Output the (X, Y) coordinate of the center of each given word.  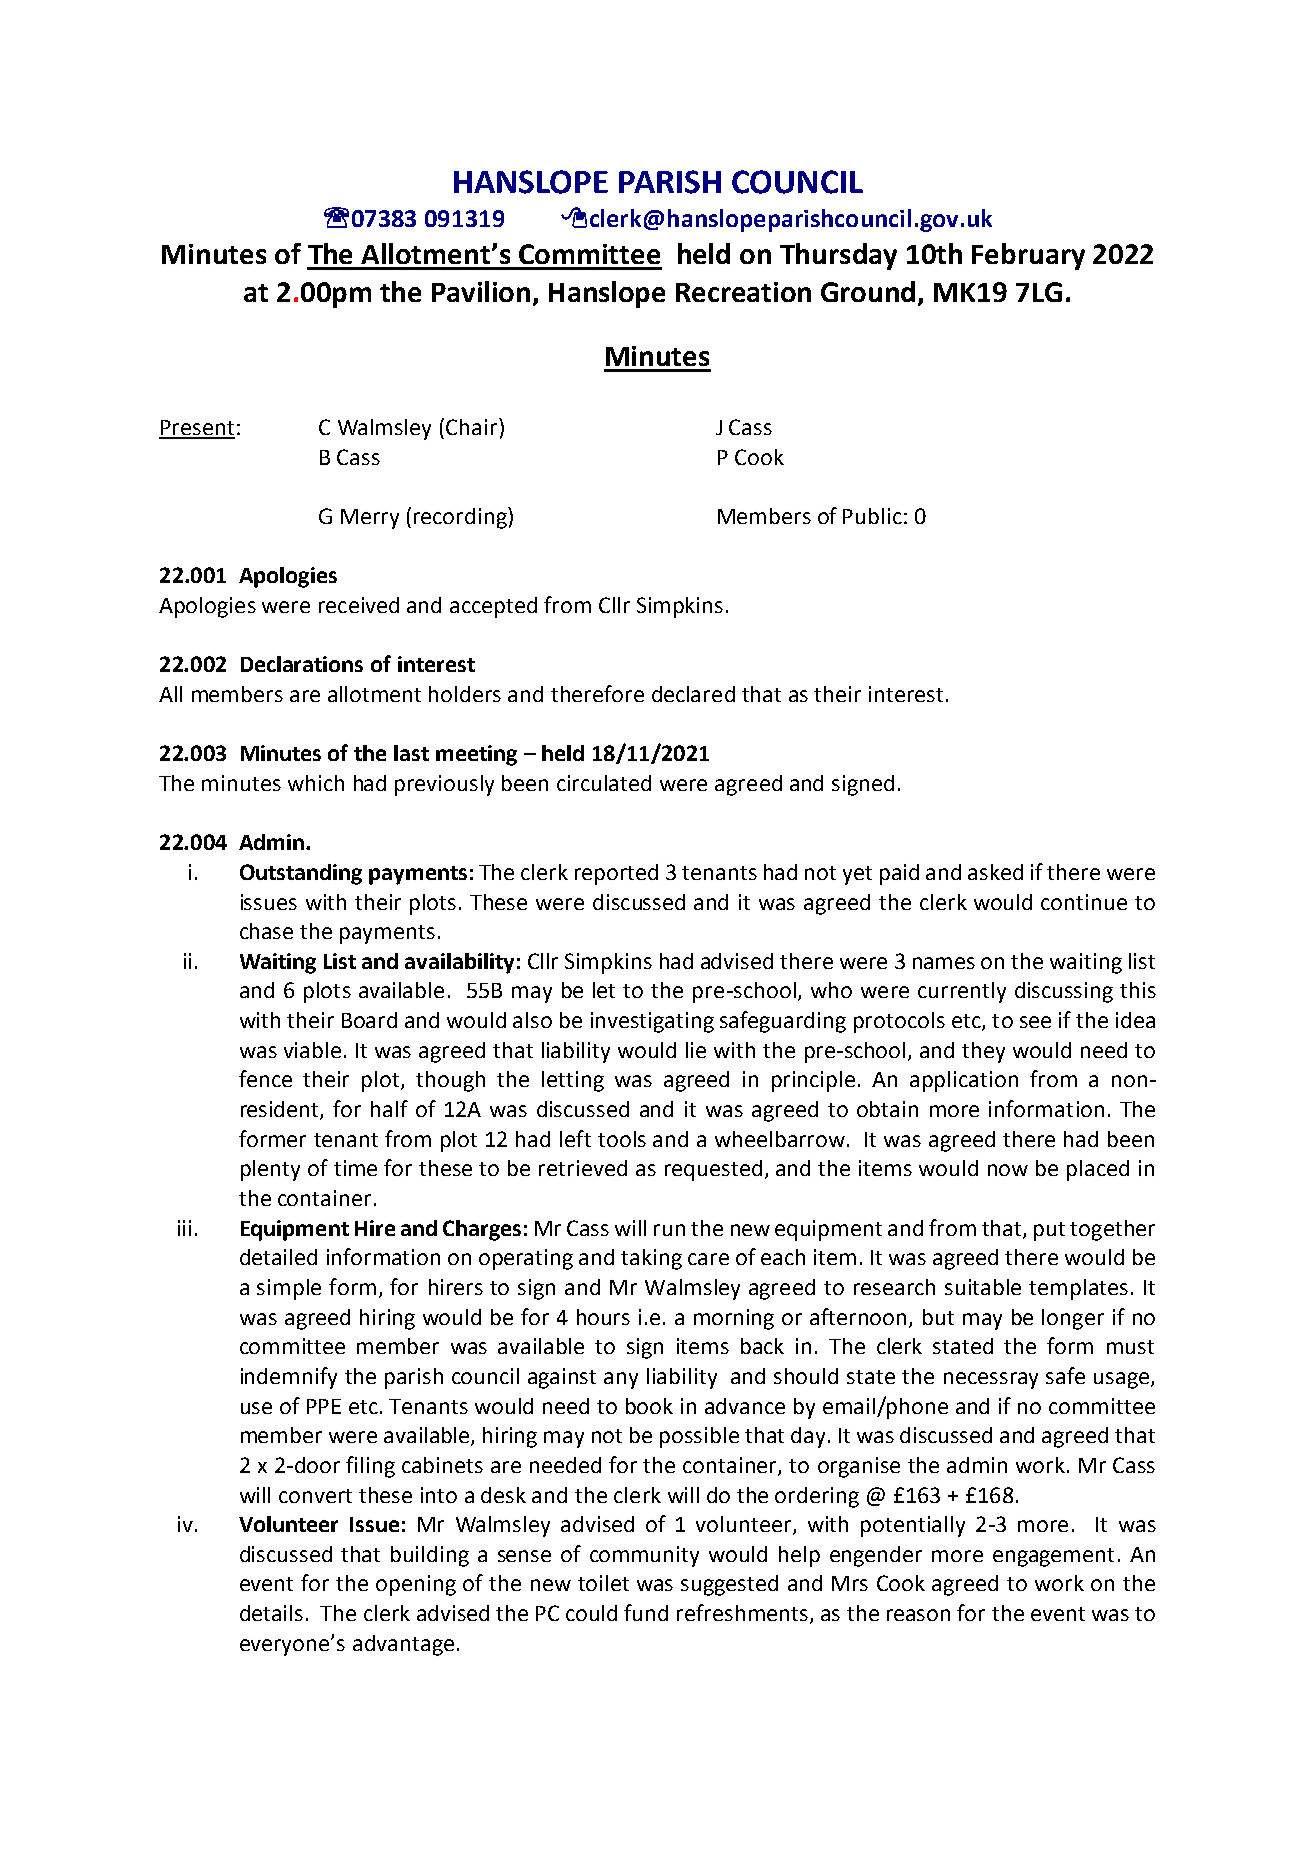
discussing (1064, 992)
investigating (652, 1022)
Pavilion (481, 291)
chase (266, 931)
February (1028, 256)
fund (646, 1612)
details (271, 1613)
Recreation (743, 292)
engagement (1053, 1557)
